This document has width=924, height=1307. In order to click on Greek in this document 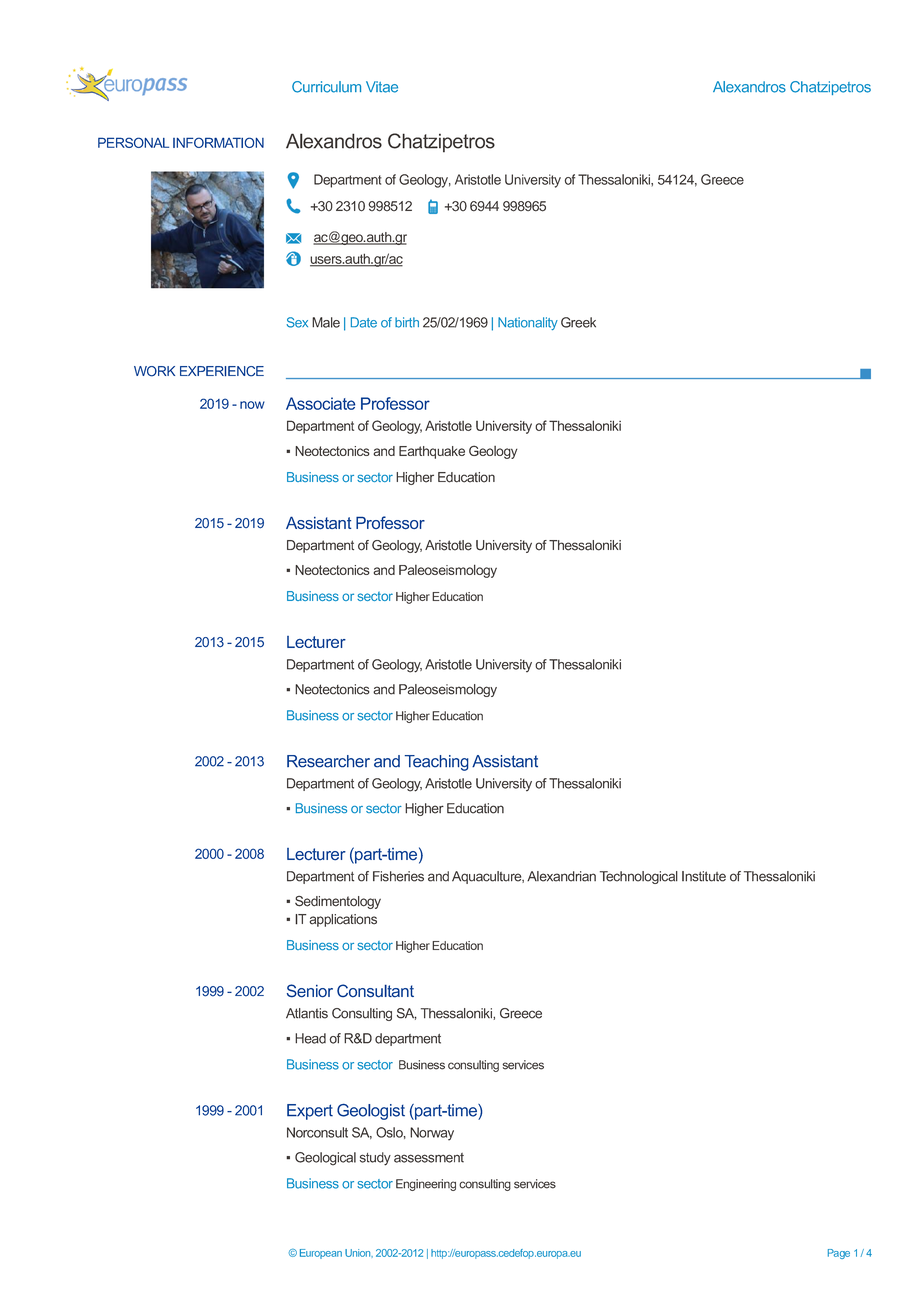, I will do `click(578, 322)`.
